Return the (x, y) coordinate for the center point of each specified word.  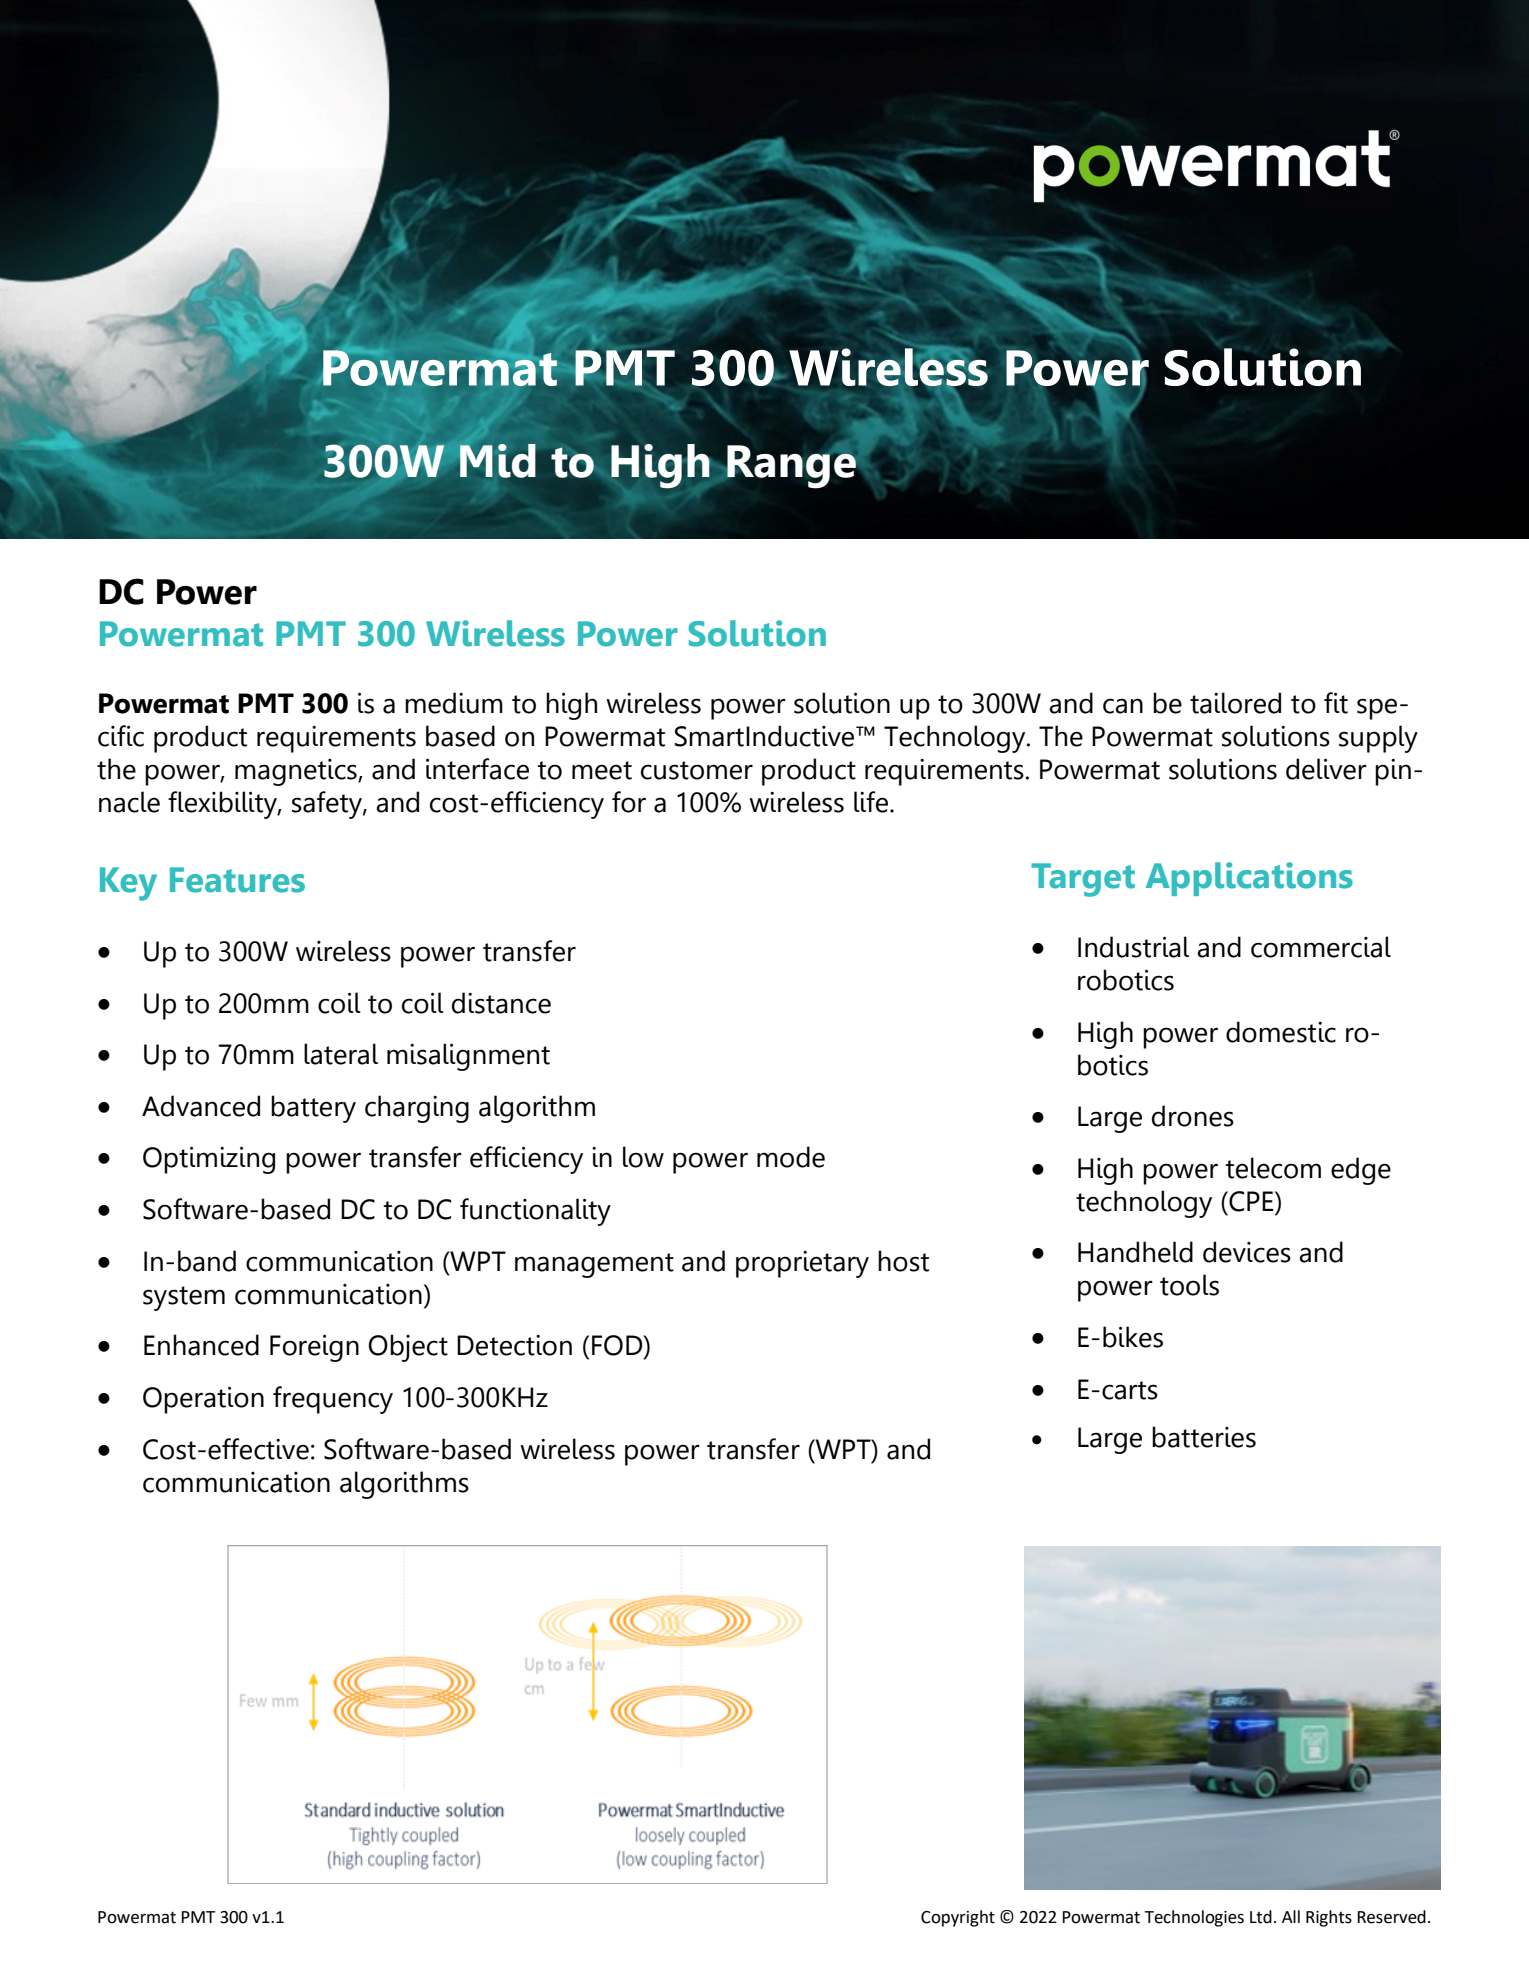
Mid (497, 461)
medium (454, 703)
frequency (333, 1400)
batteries (1204, 1437)
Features (237, 880)
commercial (1321, 947)
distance (501, 1003)
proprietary (802, 1264)
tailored (1235, 703)
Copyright (958, 1918)
